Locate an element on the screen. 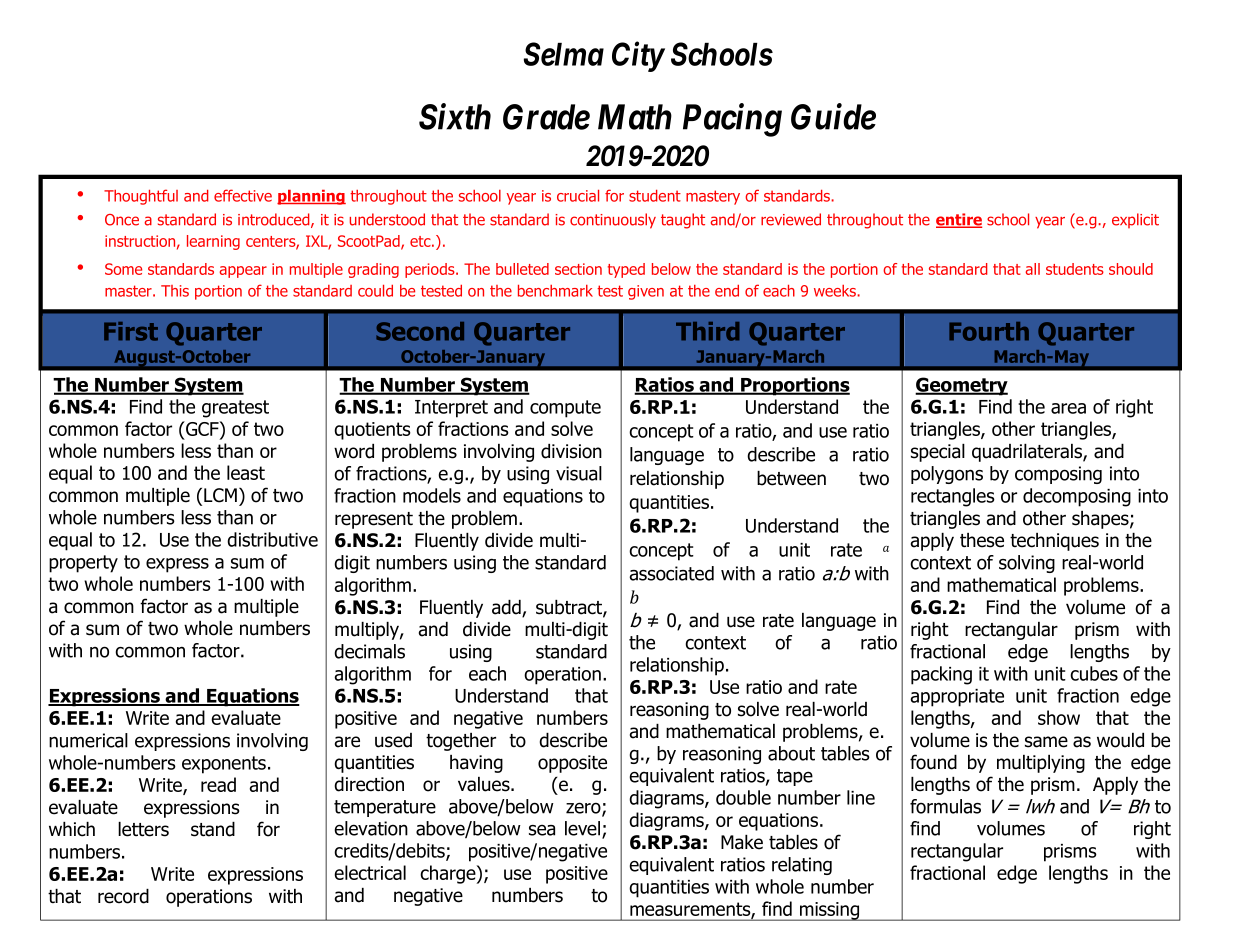  level is located at coordinates (584, 829).
